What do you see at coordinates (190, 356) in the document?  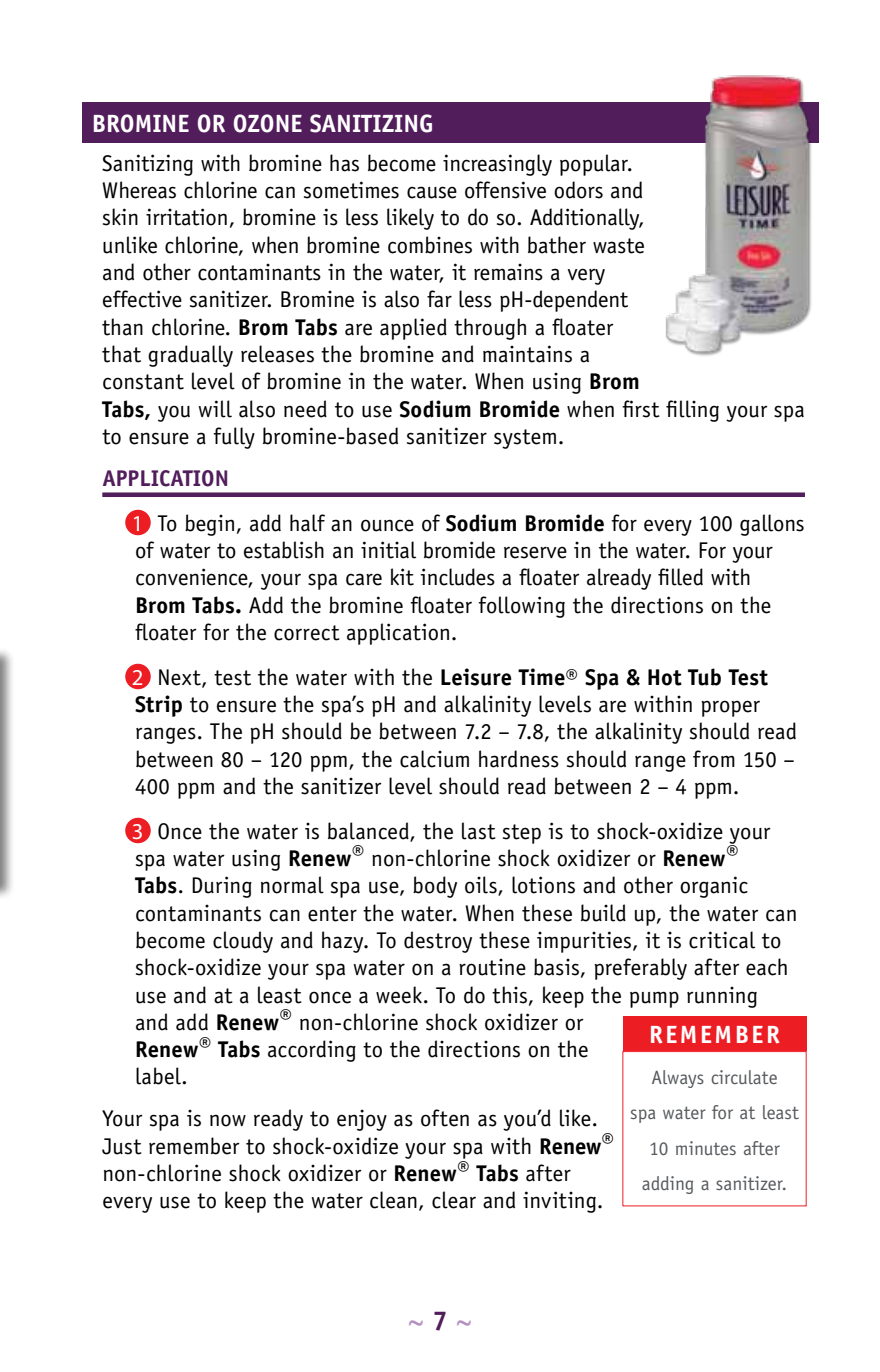 I see `gradually` at bounding box center [190, 356].
